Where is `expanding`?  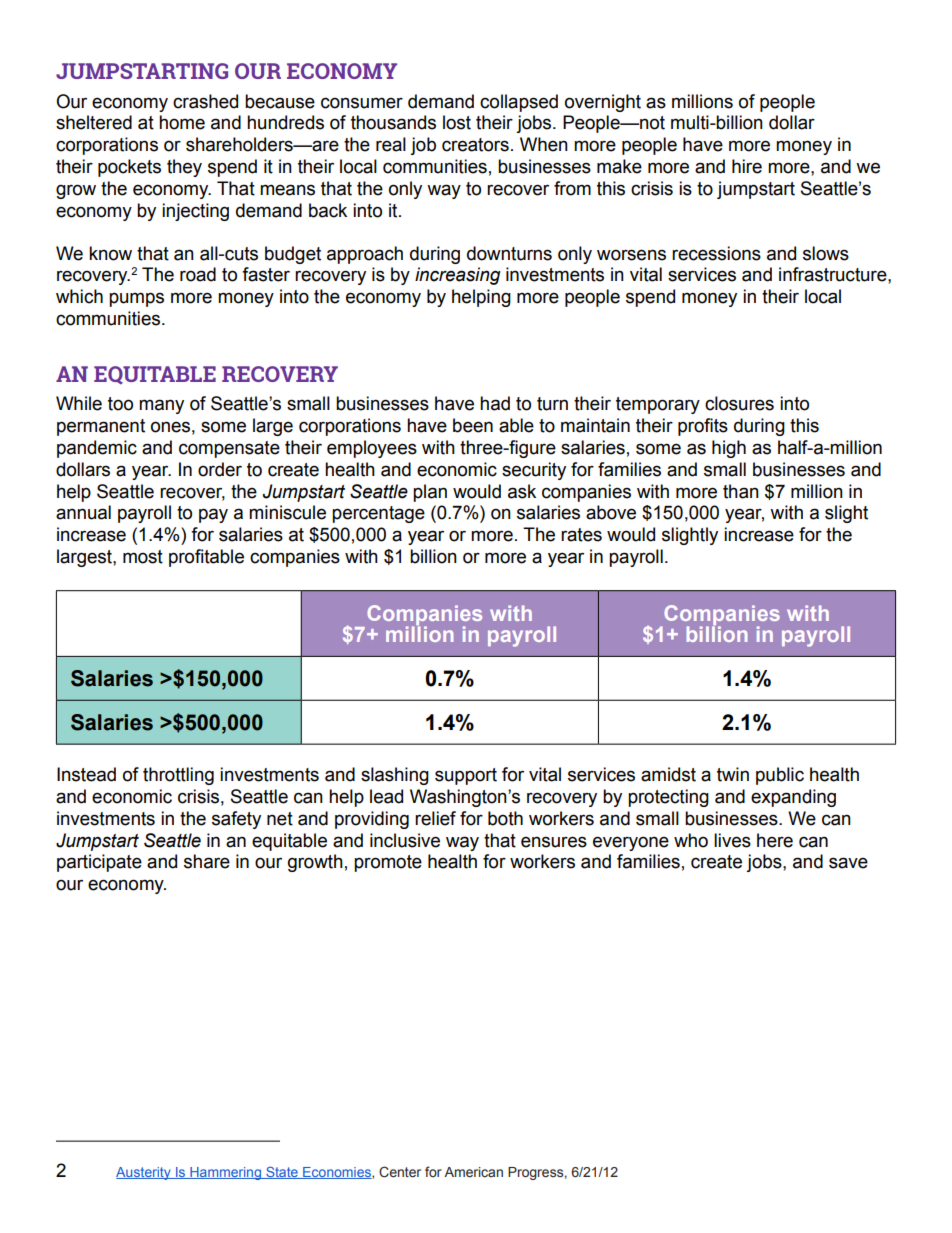
expanding is located at coordinates (793, 798).
